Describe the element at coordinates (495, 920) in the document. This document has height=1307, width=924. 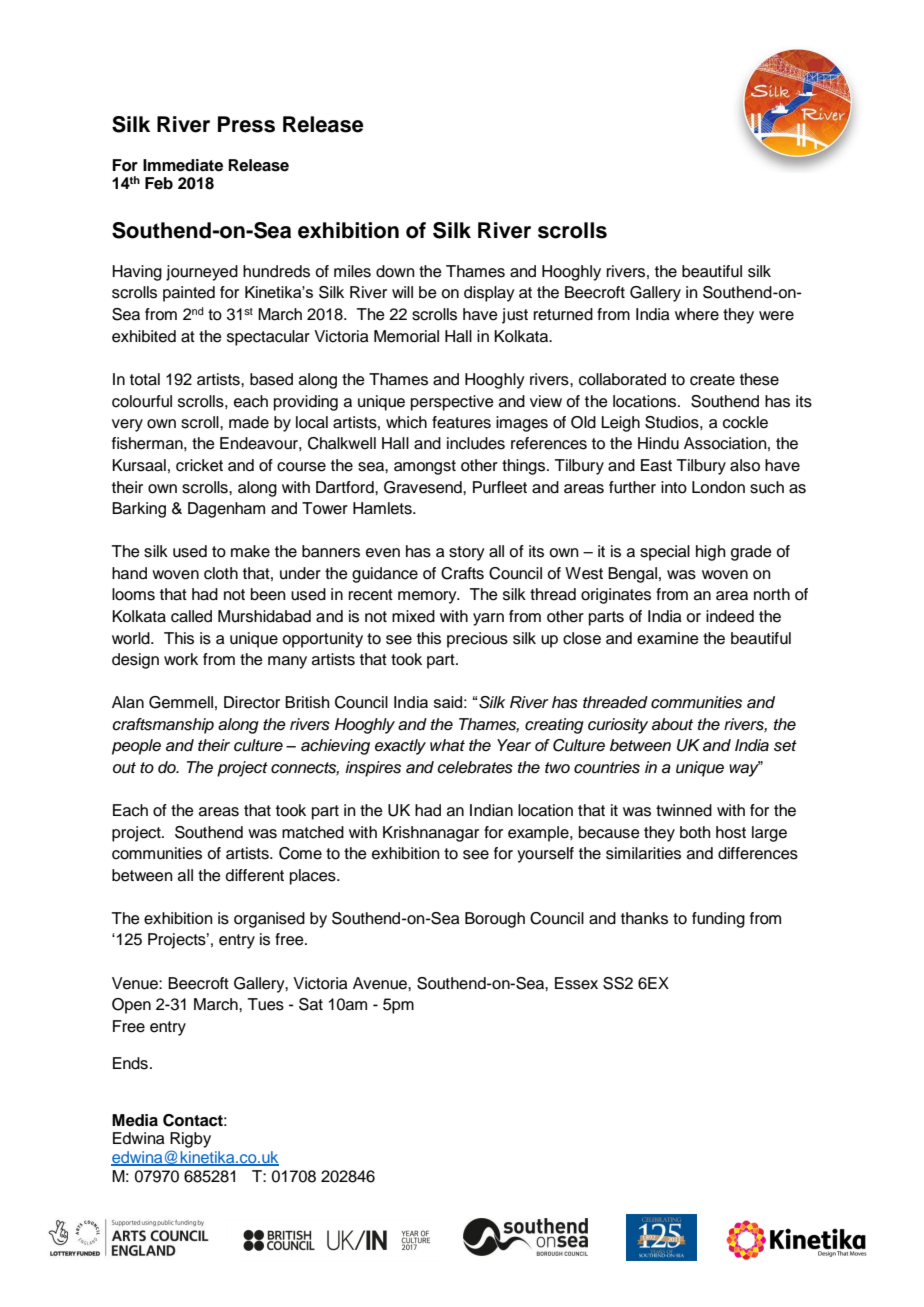
I see `Borough` at that location.
